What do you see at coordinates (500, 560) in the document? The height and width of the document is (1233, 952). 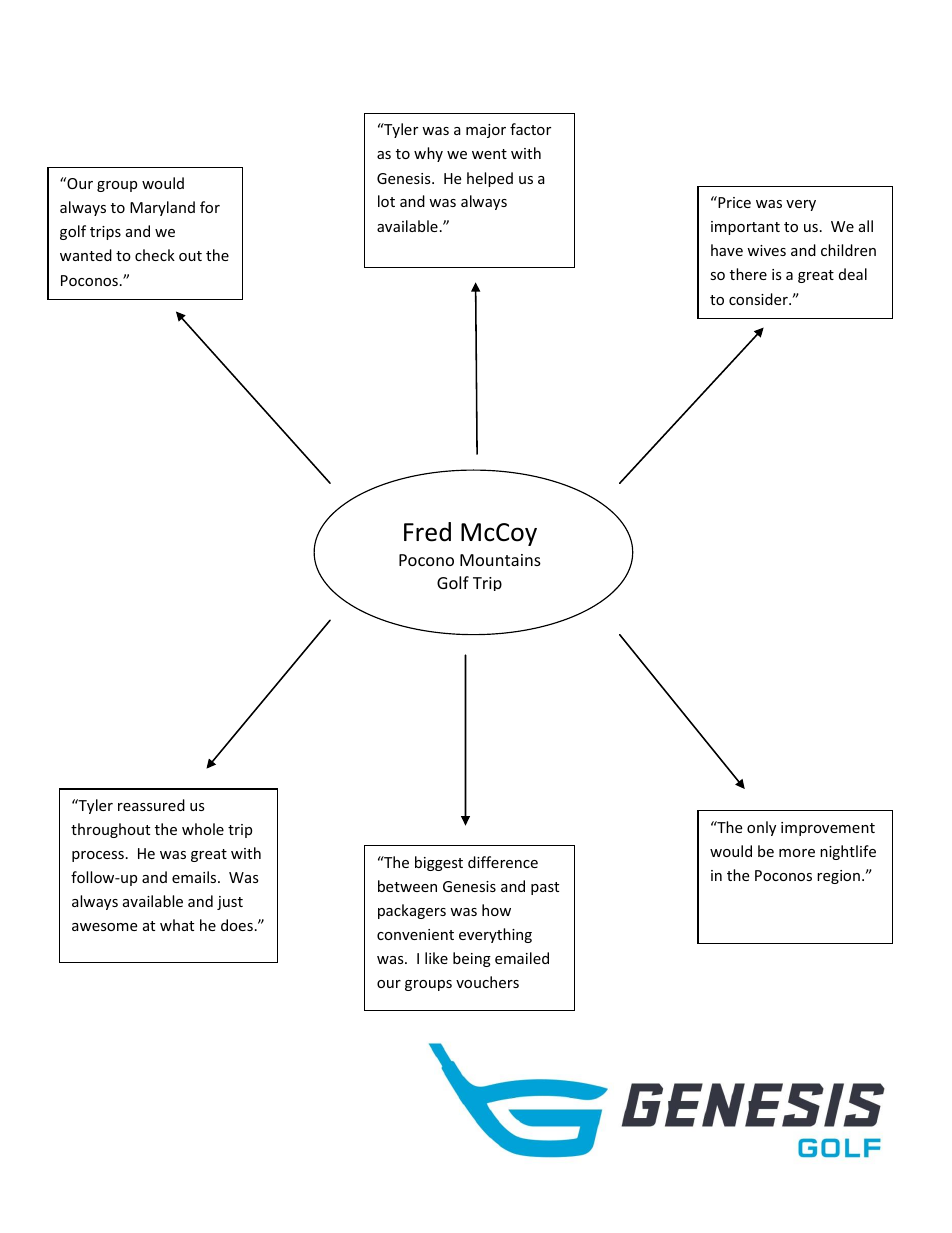 I see `Mountains` at bounding box center [500, 560].
